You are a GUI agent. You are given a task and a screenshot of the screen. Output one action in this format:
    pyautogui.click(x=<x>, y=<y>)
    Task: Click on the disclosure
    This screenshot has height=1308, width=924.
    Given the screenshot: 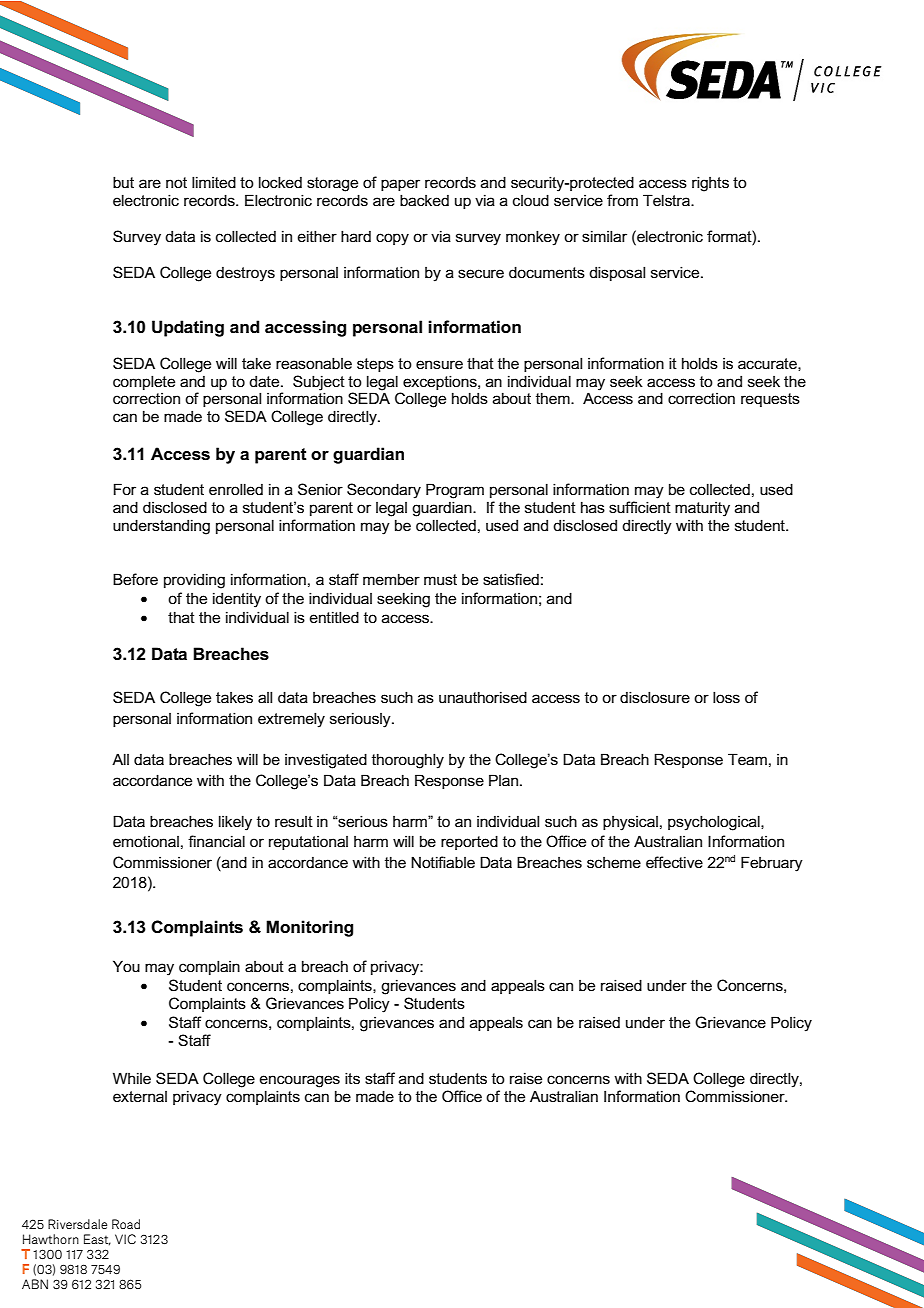 What is the action you would take?
    pyautogui.click(x=655, y=697)
